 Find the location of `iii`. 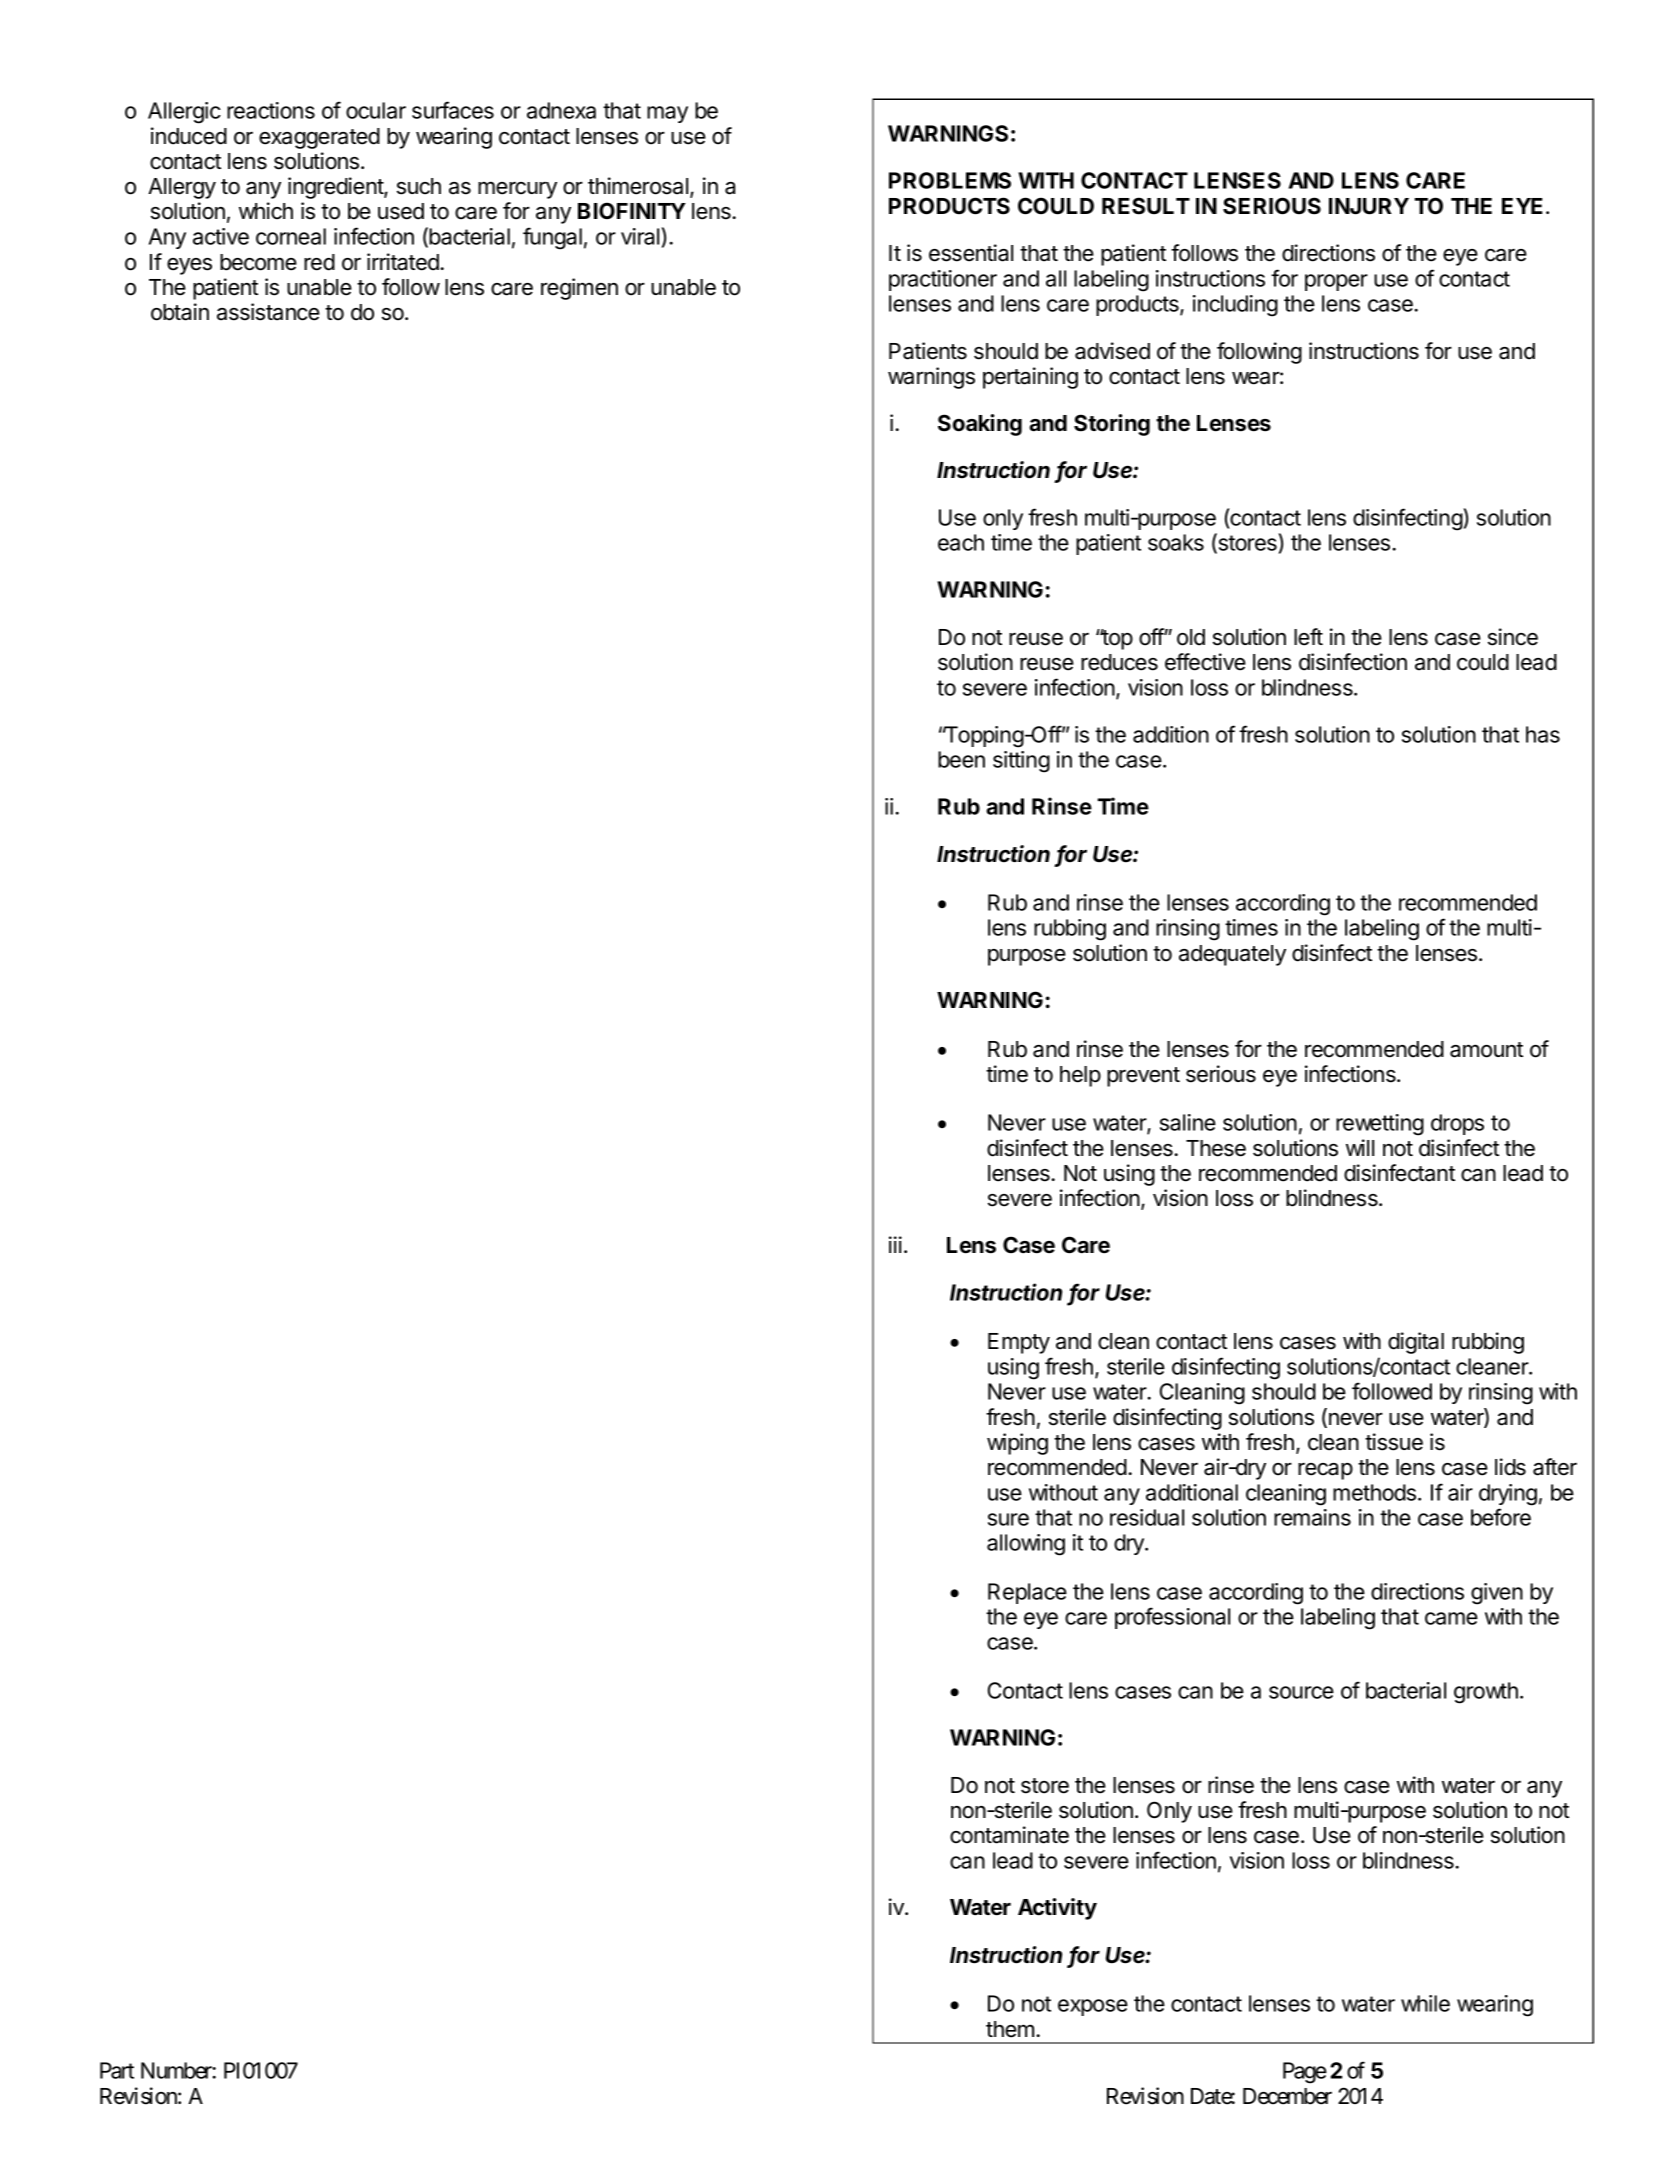

iii is located at coordinates (895, 1244).
